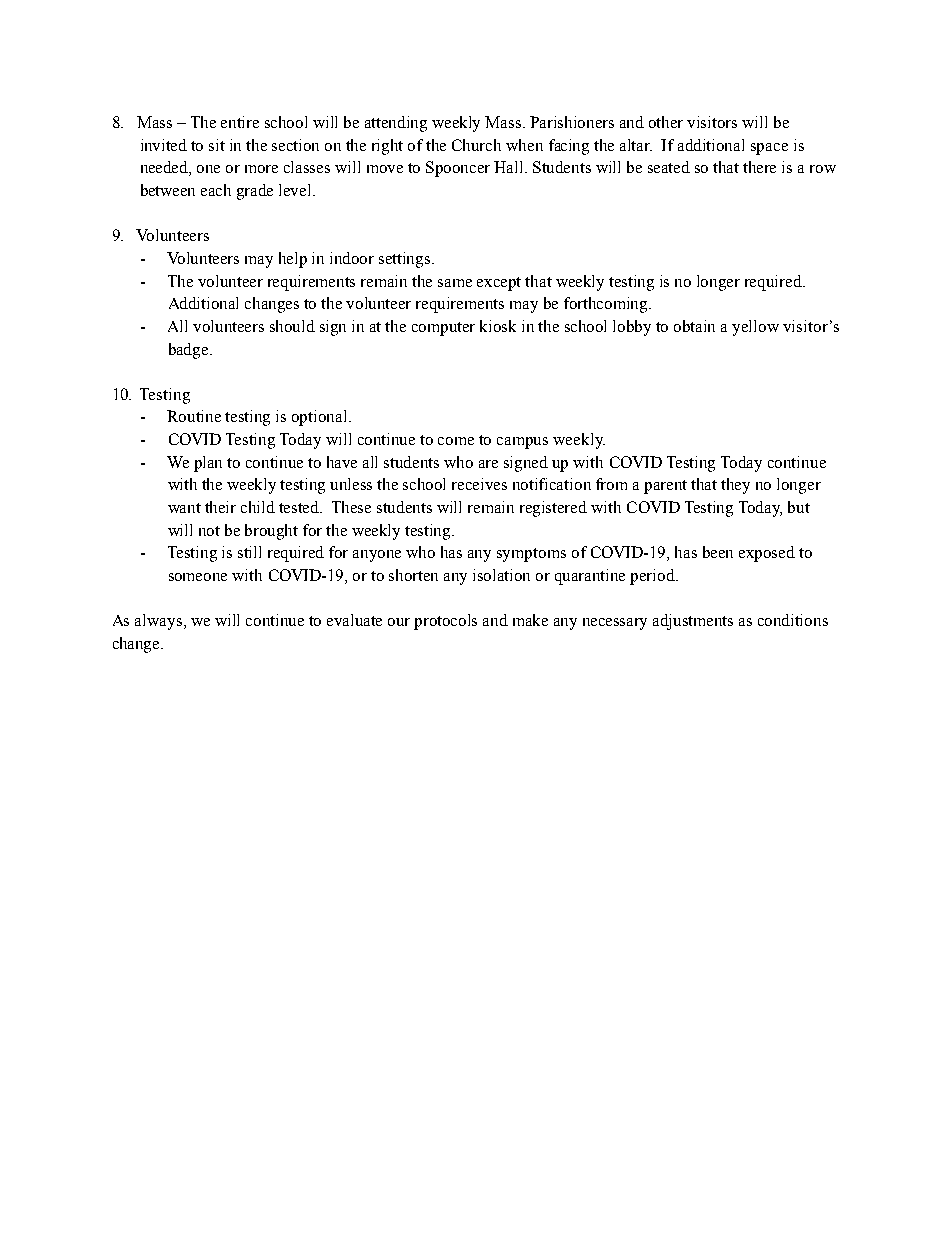 The height and width of the screenshot is (1233, 952). What do you see at coordinates (769, 149) in the screenshot?
I see `space` at bounding box center [769, 149].
